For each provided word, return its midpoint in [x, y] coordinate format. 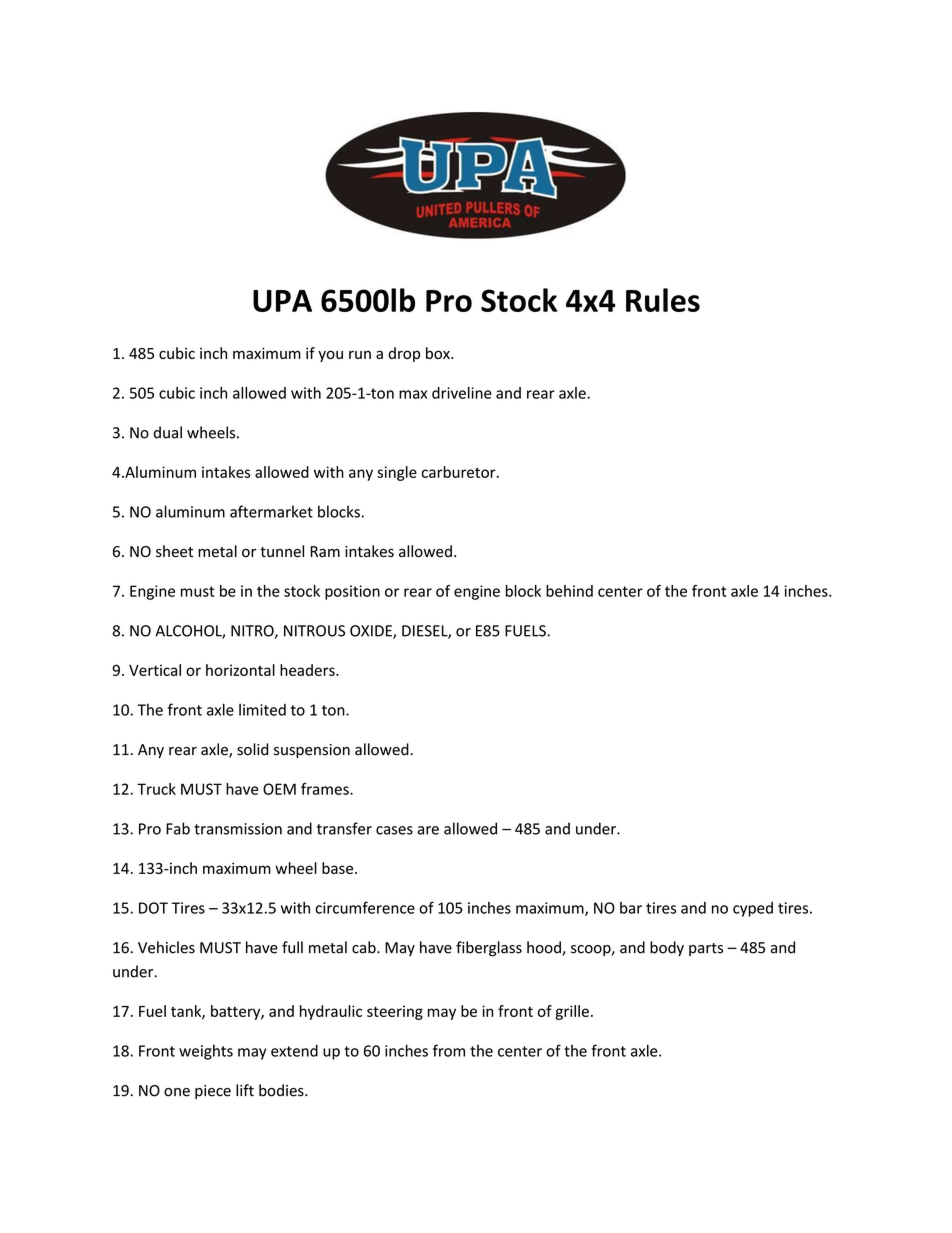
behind [569, 591]
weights [206, 1052]
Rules [663, 300]
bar [631, 908]
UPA [282, 301]
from [449, 1050]
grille [572, 1012]
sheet [174, 551]
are [428, 830]
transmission [238, 829]
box [439, 353]
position [352, 592]
